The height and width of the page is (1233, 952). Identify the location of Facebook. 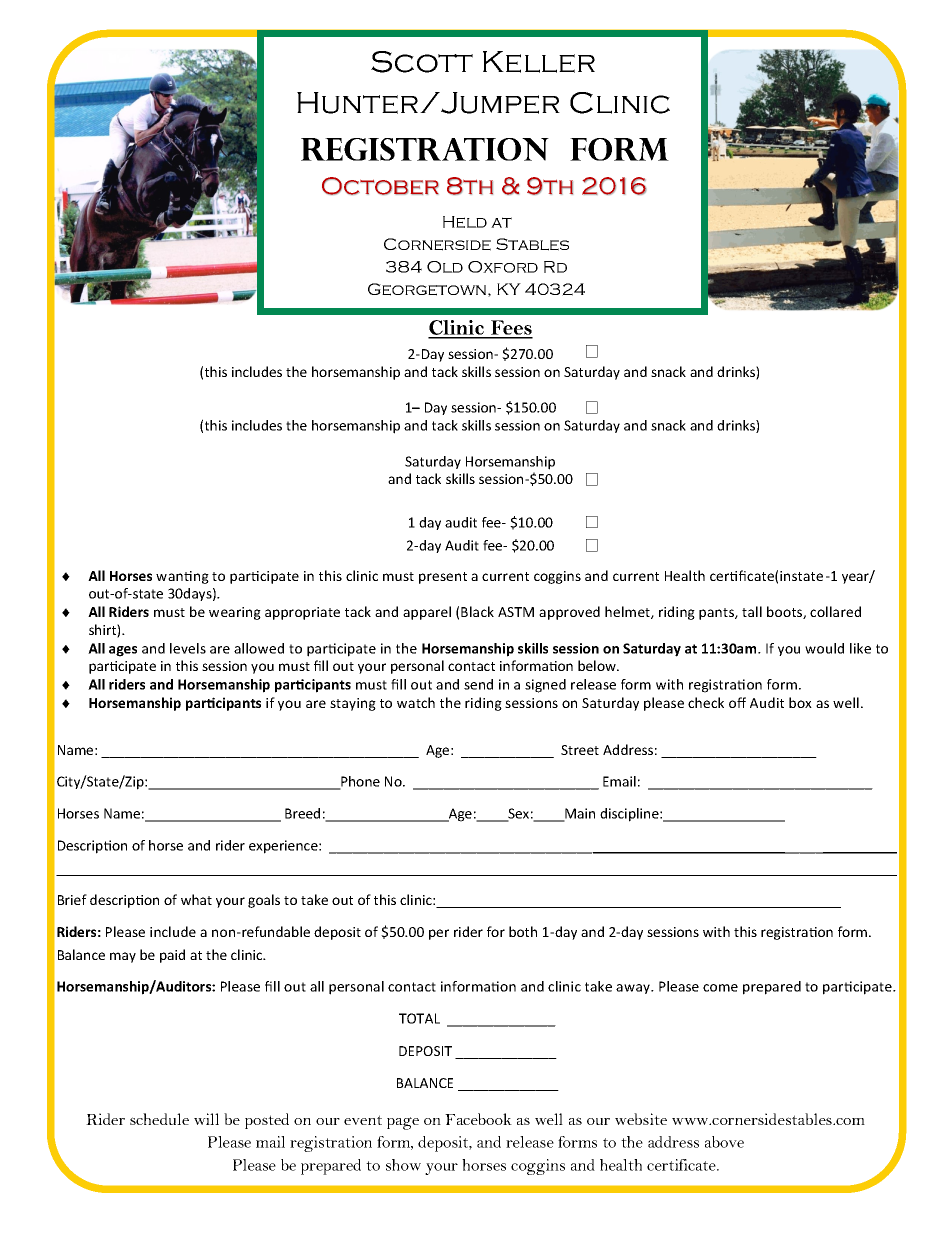
(478, 1119).
